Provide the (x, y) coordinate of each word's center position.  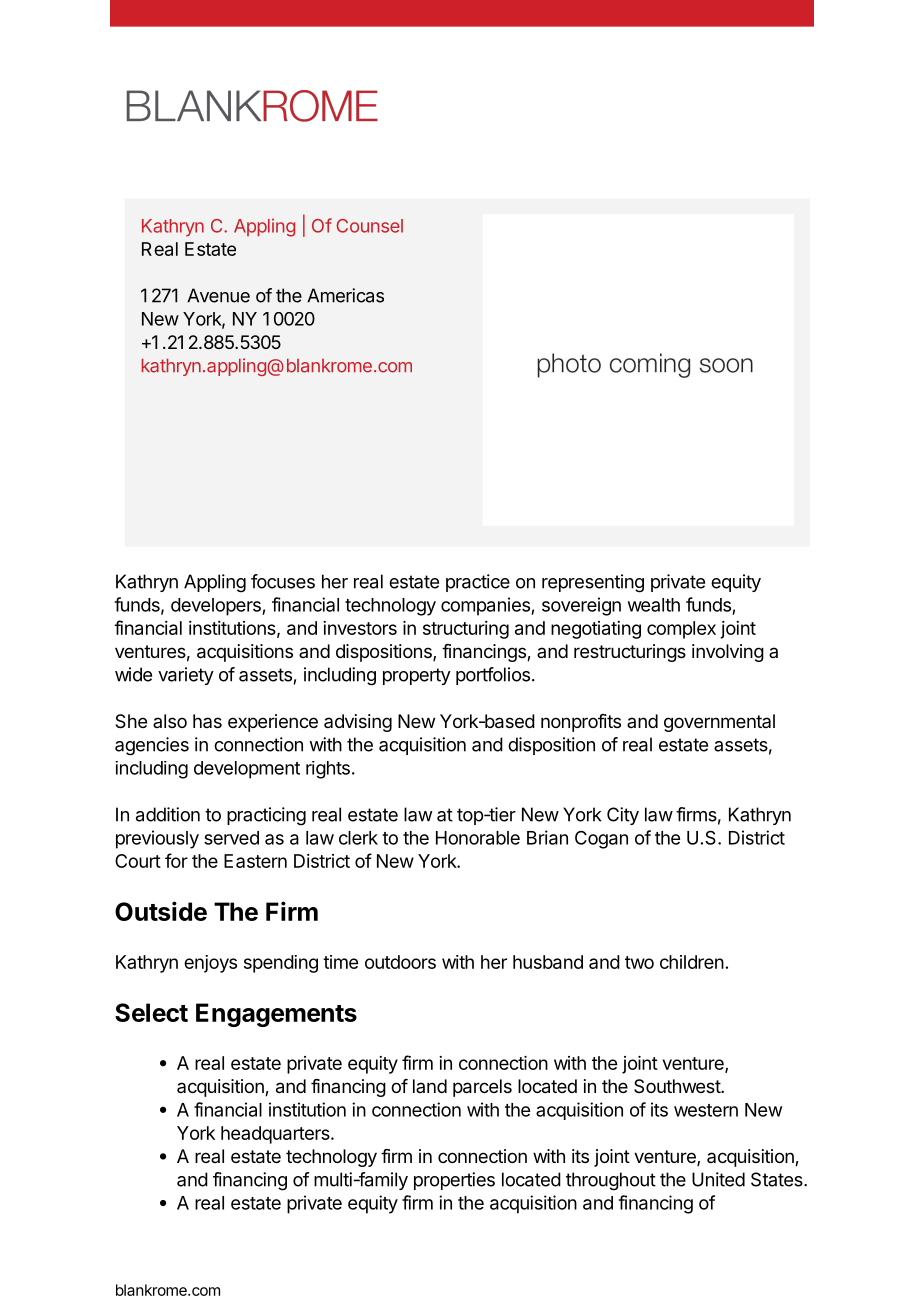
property (417, 676)
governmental (719, 723)
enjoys (210, 964)
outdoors (400, 962)
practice (478, 583)
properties (454, 1181)
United (718, 1179)
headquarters (276, 1135)
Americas (345, 295)
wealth (654, 605)
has (207, 721)
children (692, 962)
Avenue (218, 295)
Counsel (369, 226)
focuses (283, 581)
